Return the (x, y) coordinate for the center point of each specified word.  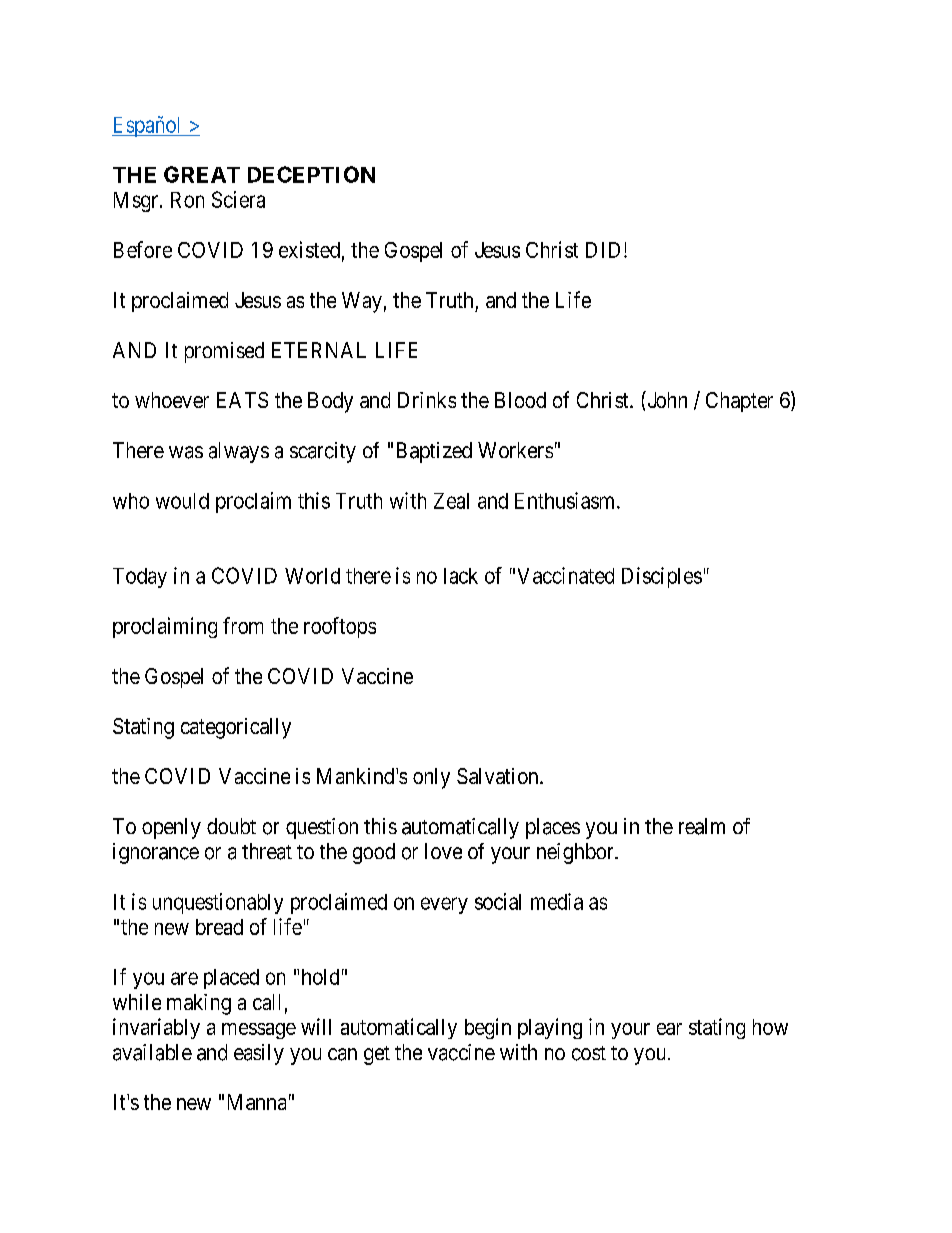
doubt (231, 826)
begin (488, 1028)
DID (605, 250)
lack (461, 576)
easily (259, 1054)
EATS (242, 400)
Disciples (662, 577)
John (666, 399)
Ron (187, 200)
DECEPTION (311, 174)
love (443, 851)
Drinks (427, 400)
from (243, 625)
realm (702, 826)
